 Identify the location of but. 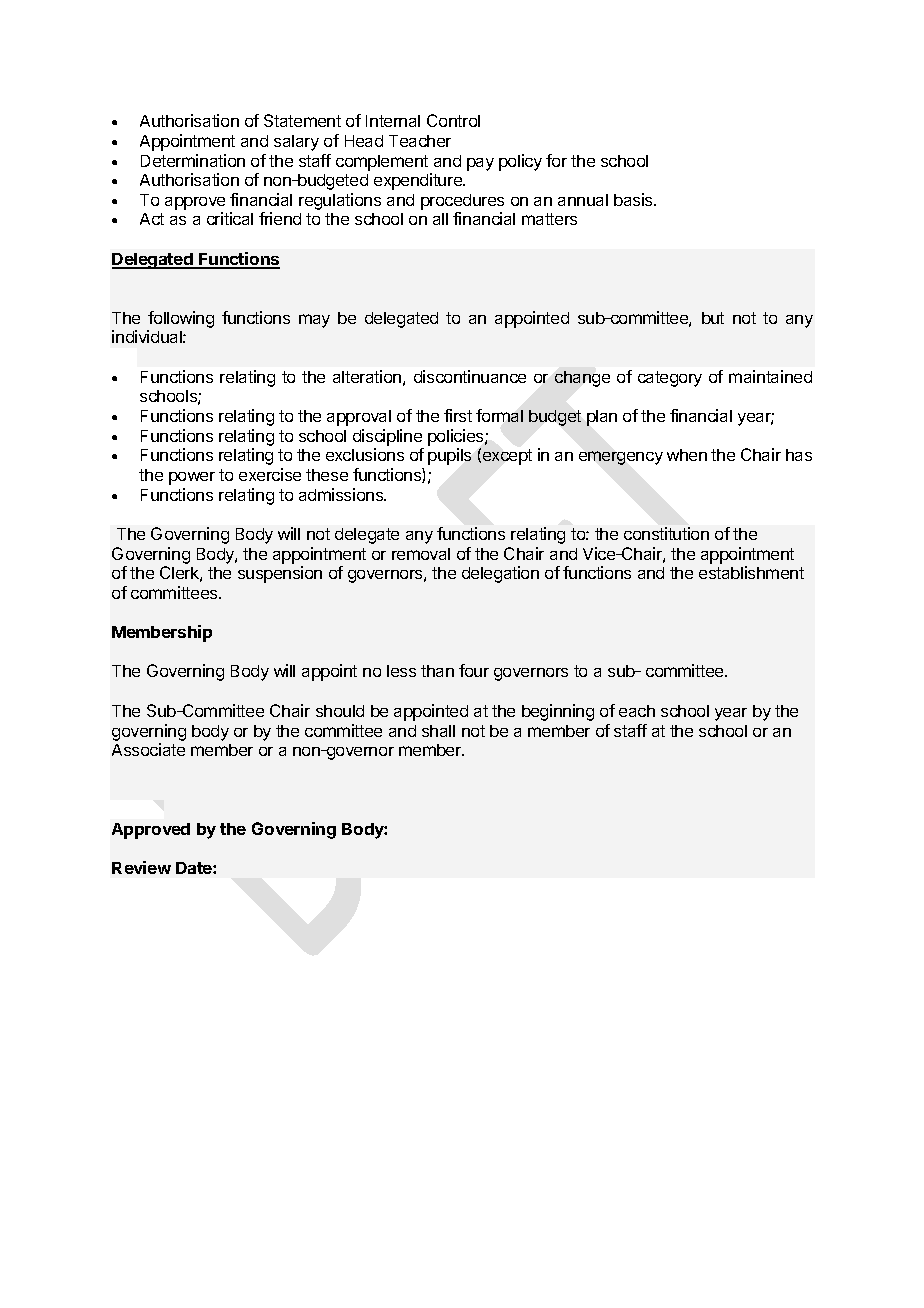
(713, 318).
